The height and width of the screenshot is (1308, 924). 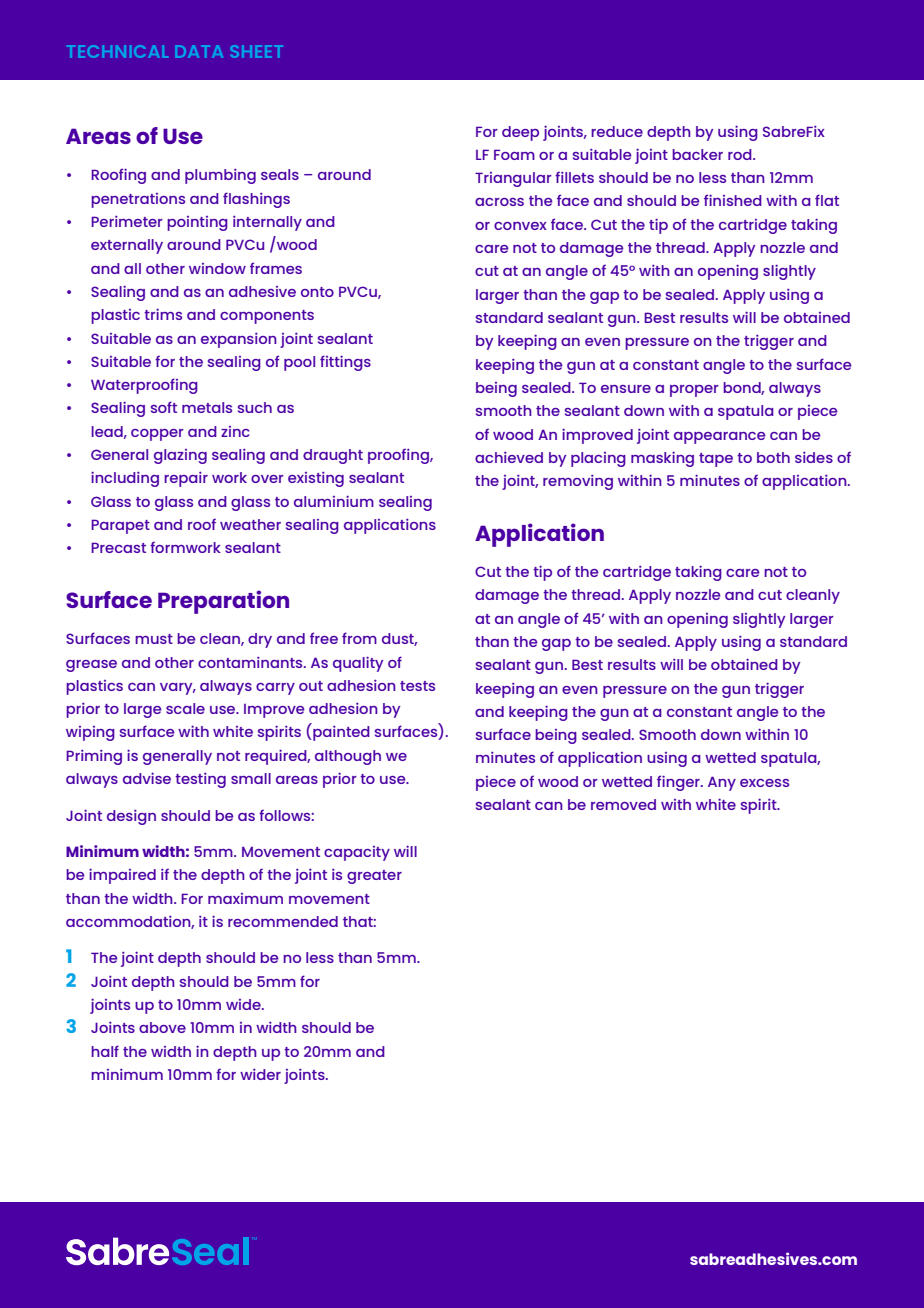 I want to click on above, so click(x=162, y=1027).
